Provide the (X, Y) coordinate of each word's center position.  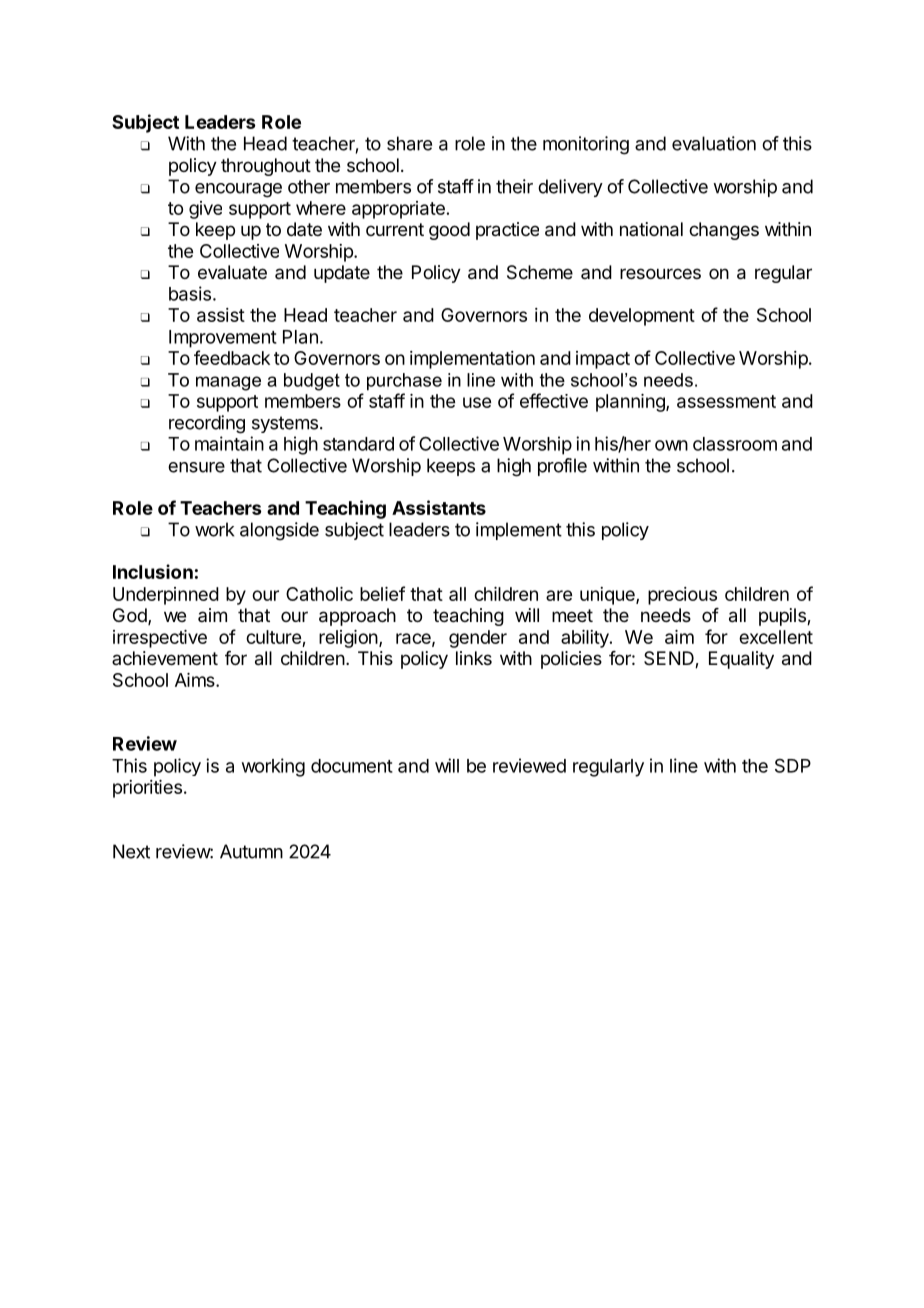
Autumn (251, 851)
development (642, 317)
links (474, 658)
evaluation (714, 143)
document (352, 766)
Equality (741, 660)
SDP (793, 765)
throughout (266, 167)
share (409, 143)
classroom (735, 444)
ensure (196, 467)
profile (562, 467)
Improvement (223, 339)
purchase (404, 382)
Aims (196, 680)
